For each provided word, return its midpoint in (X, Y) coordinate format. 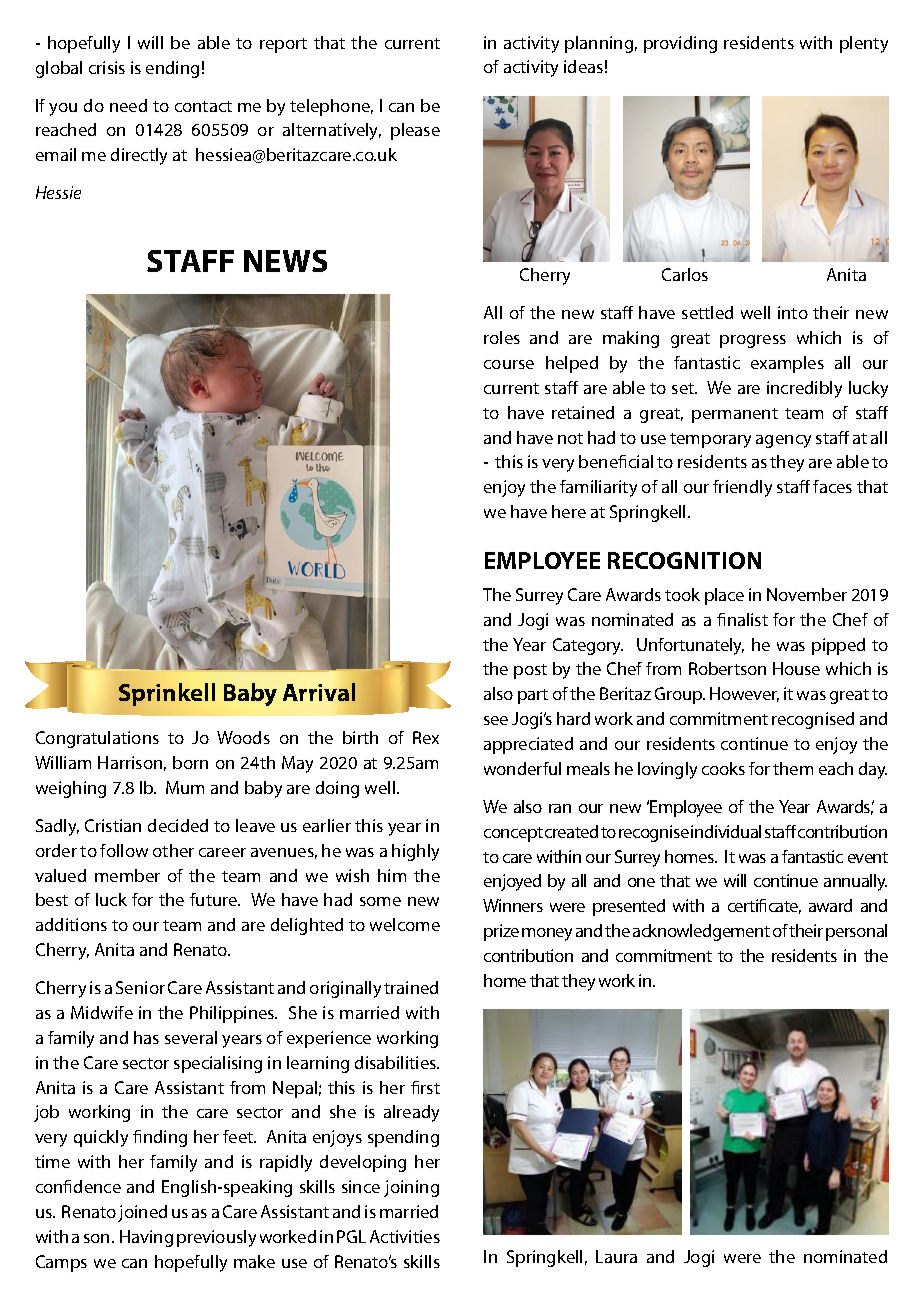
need (128, 105)
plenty (864, 44)
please (415, 131)
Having (146, 1238)
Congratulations (97, 739)
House (796, 668)
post (530, 671)
